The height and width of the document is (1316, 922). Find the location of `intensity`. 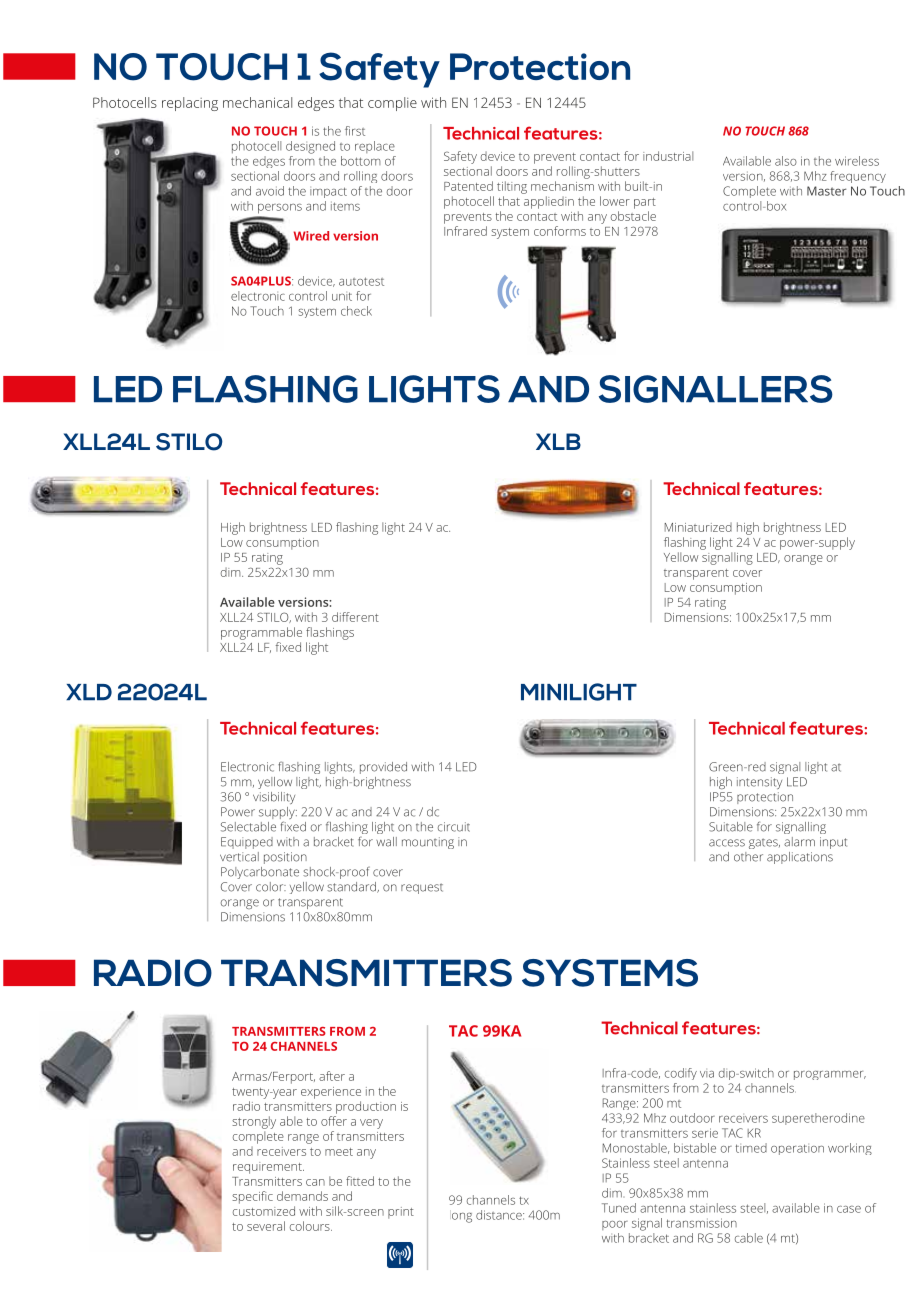

intensity is located at coordinates (759, 783).
